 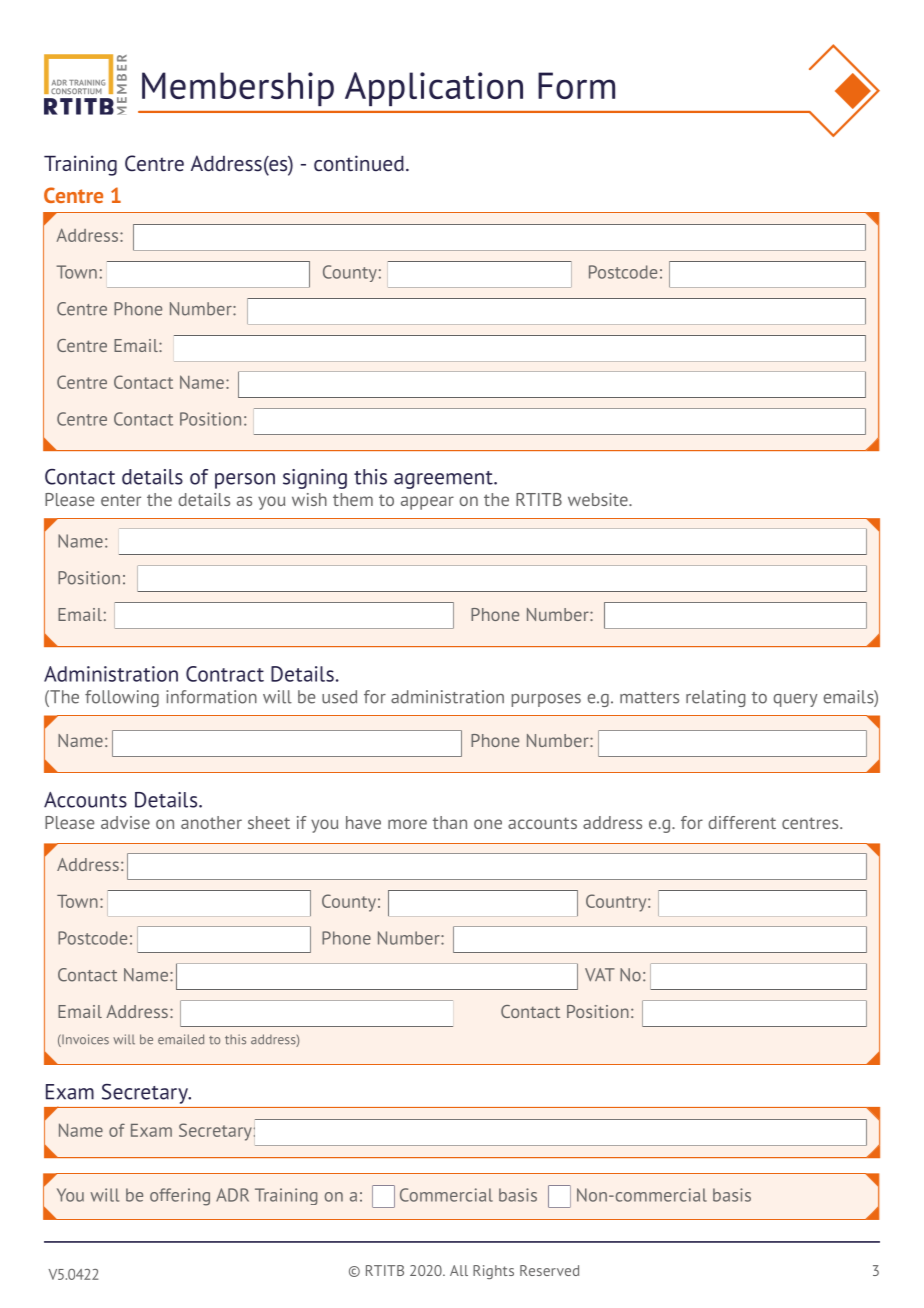 What do you see at coordinates (225, 674) in the image?
I see `Contract` at bounding box center [225, 674].
